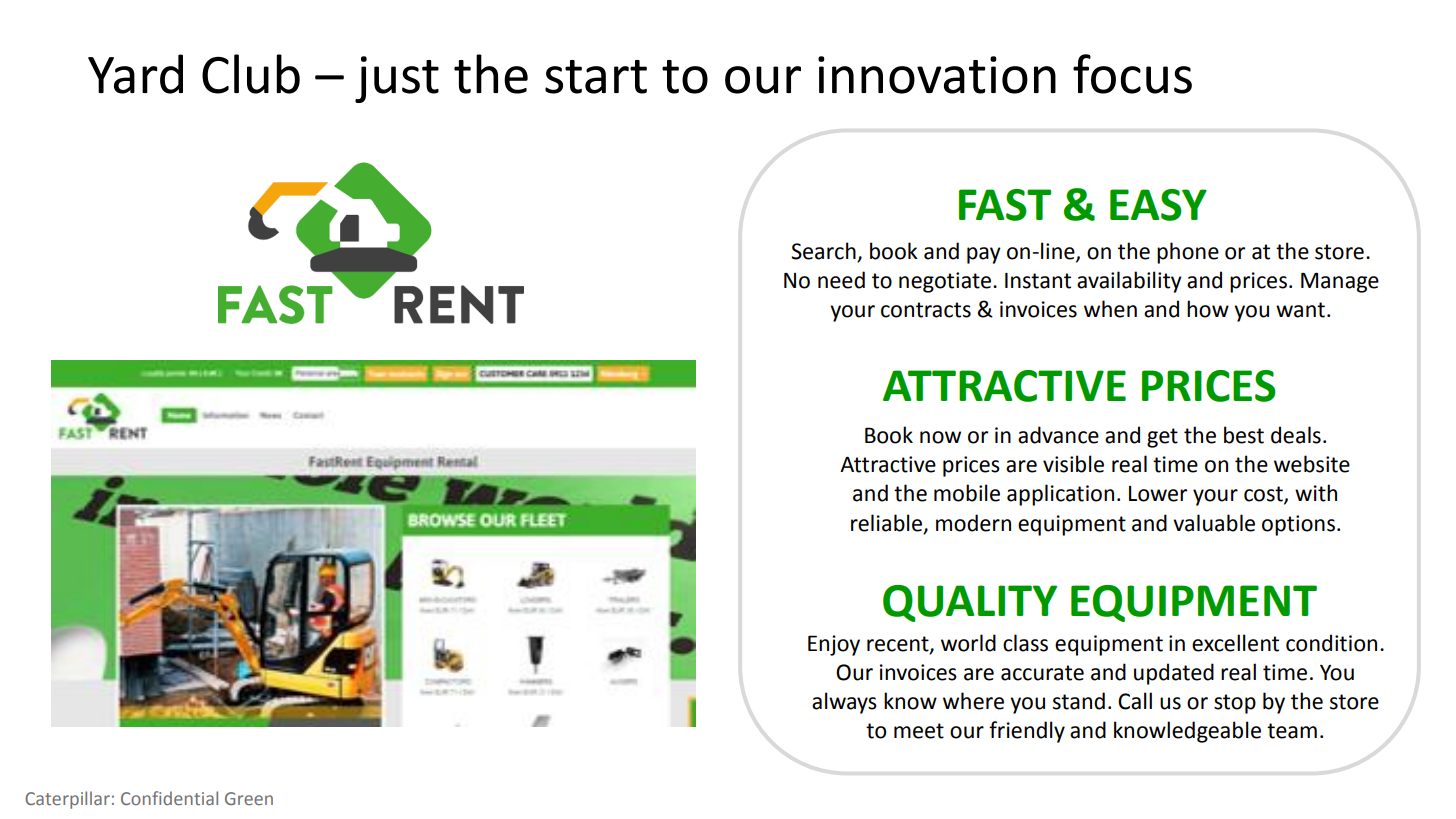 The height and width of the page is (819, 1456). I want to click on start, so click(596, 77).
